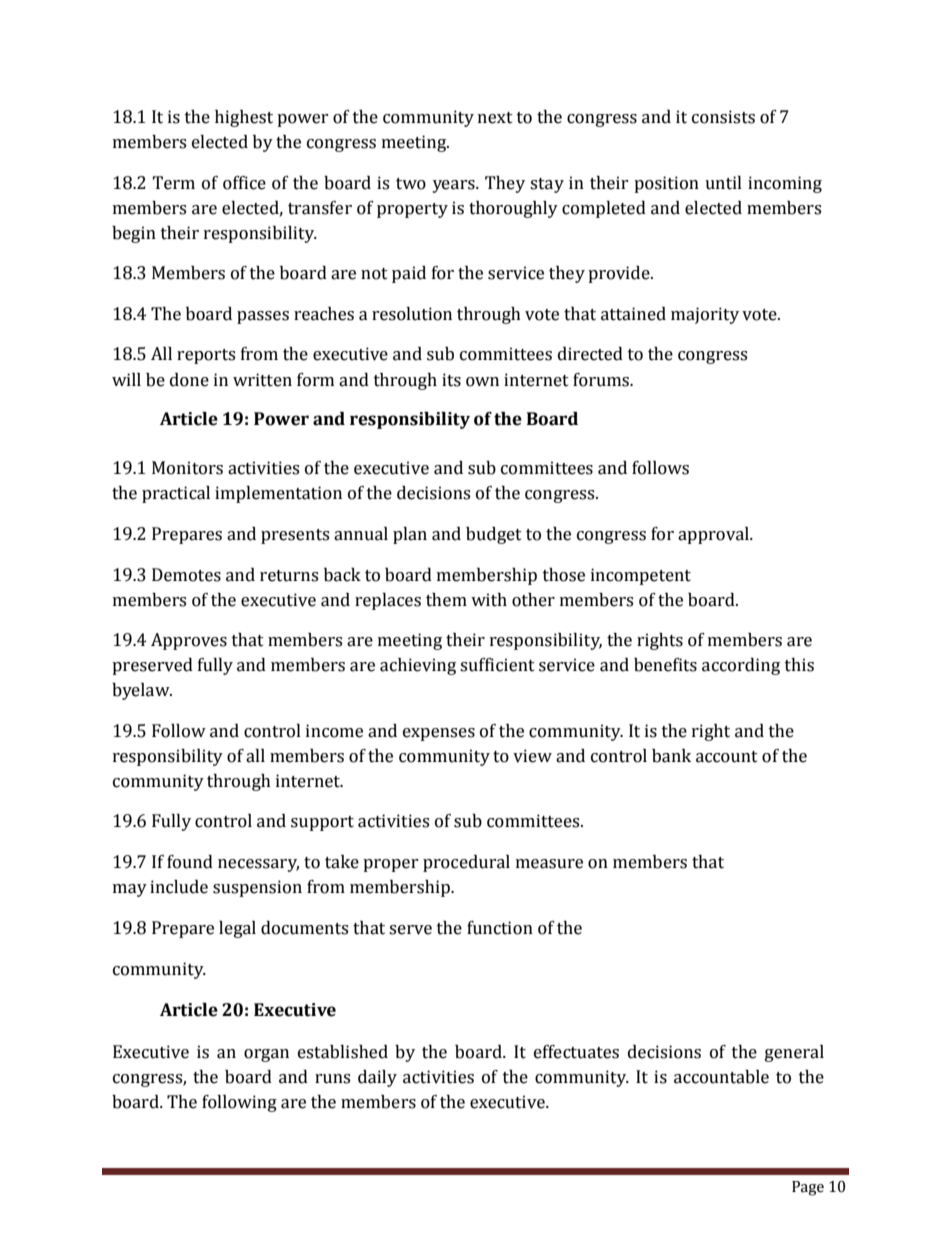  Describe the element at coordinates (500, 928) in the screenshot. I see `function` at that location.
